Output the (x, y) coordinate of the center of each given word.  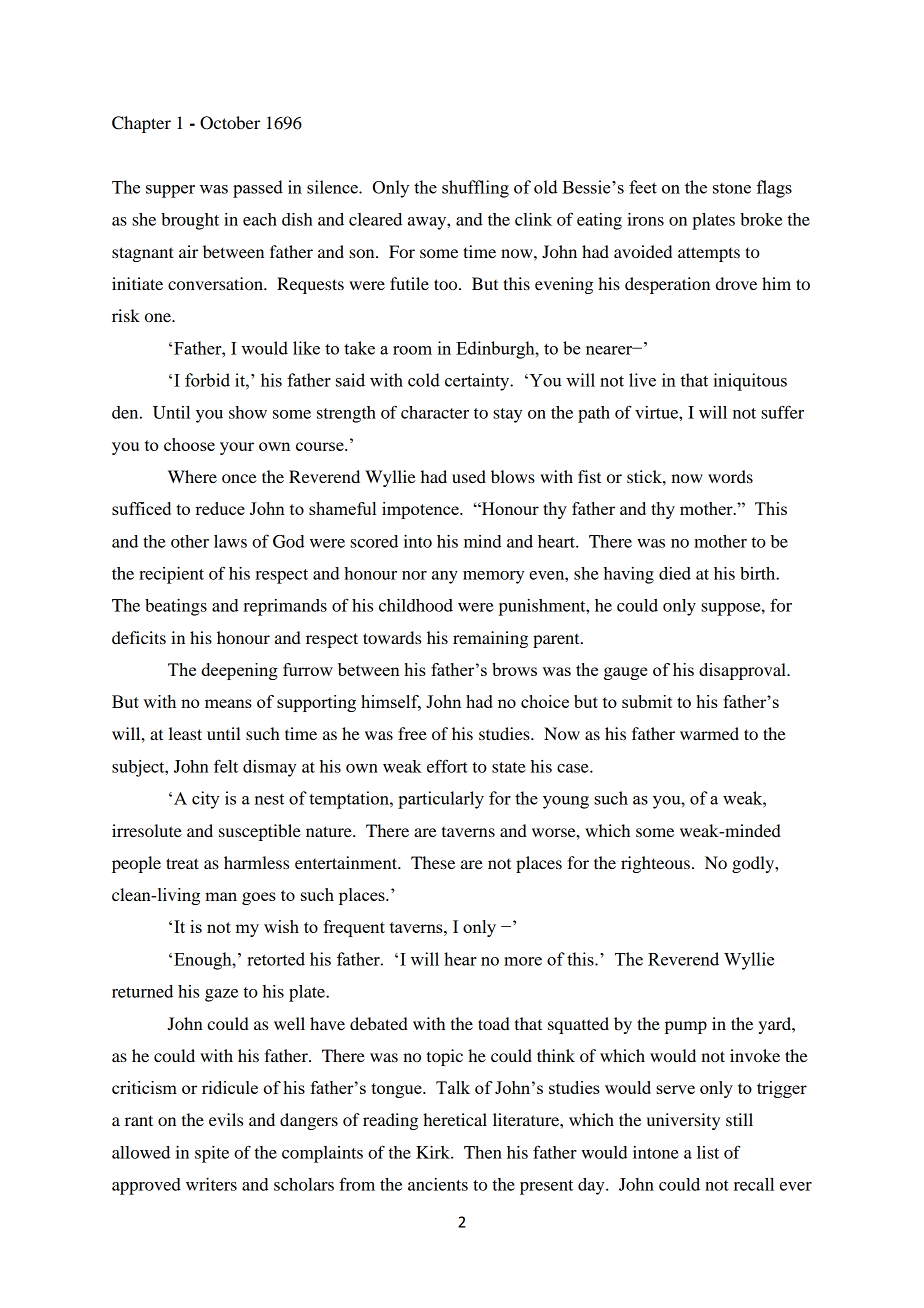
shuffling (475, 189)
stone (732, 188)
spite (212, 1154)
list (708, 1152)
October (230, 123)
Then (483, 1152)
